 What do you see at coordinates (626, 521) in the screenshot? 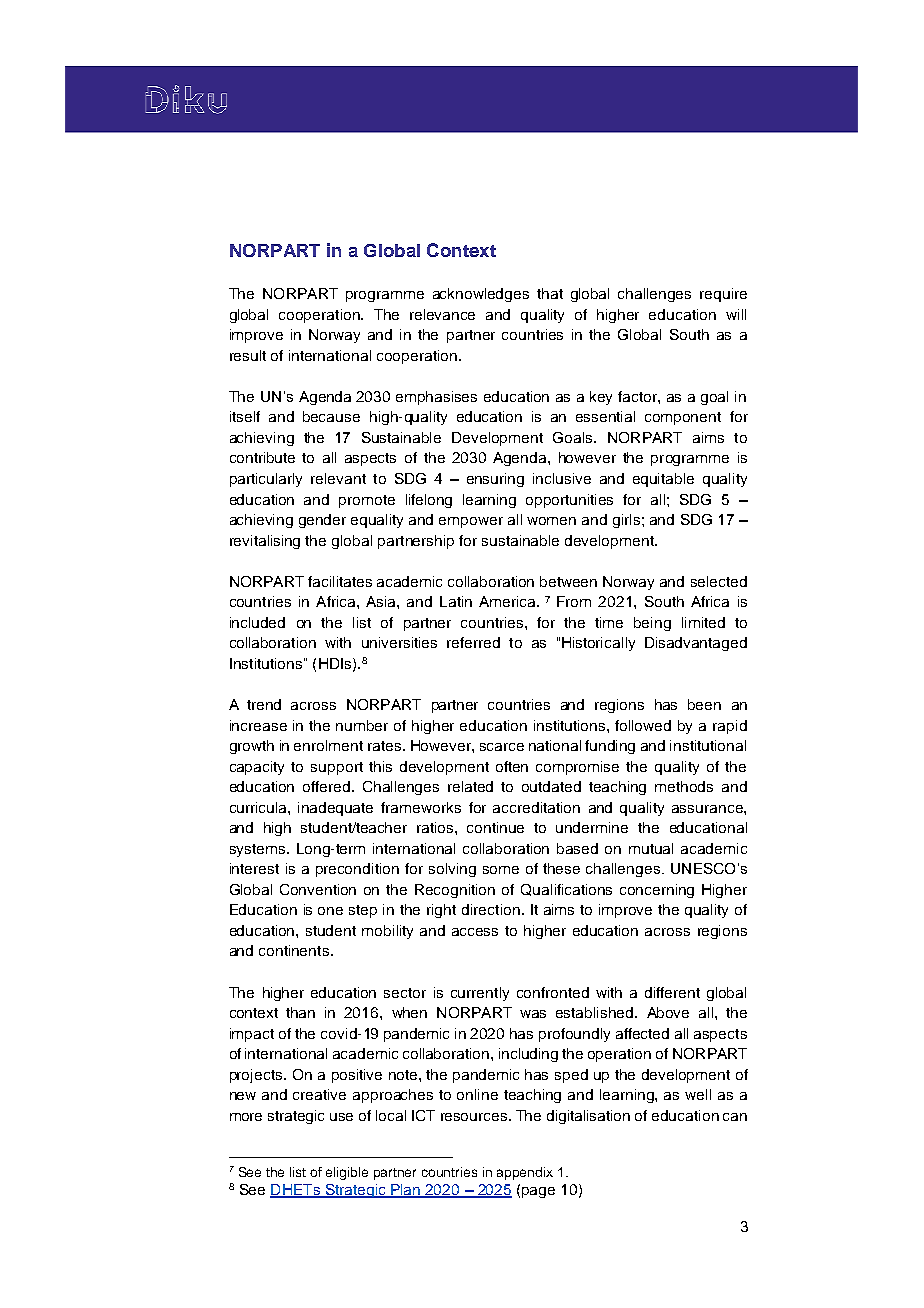
I see `girls` at bounding box center [626, 521].
